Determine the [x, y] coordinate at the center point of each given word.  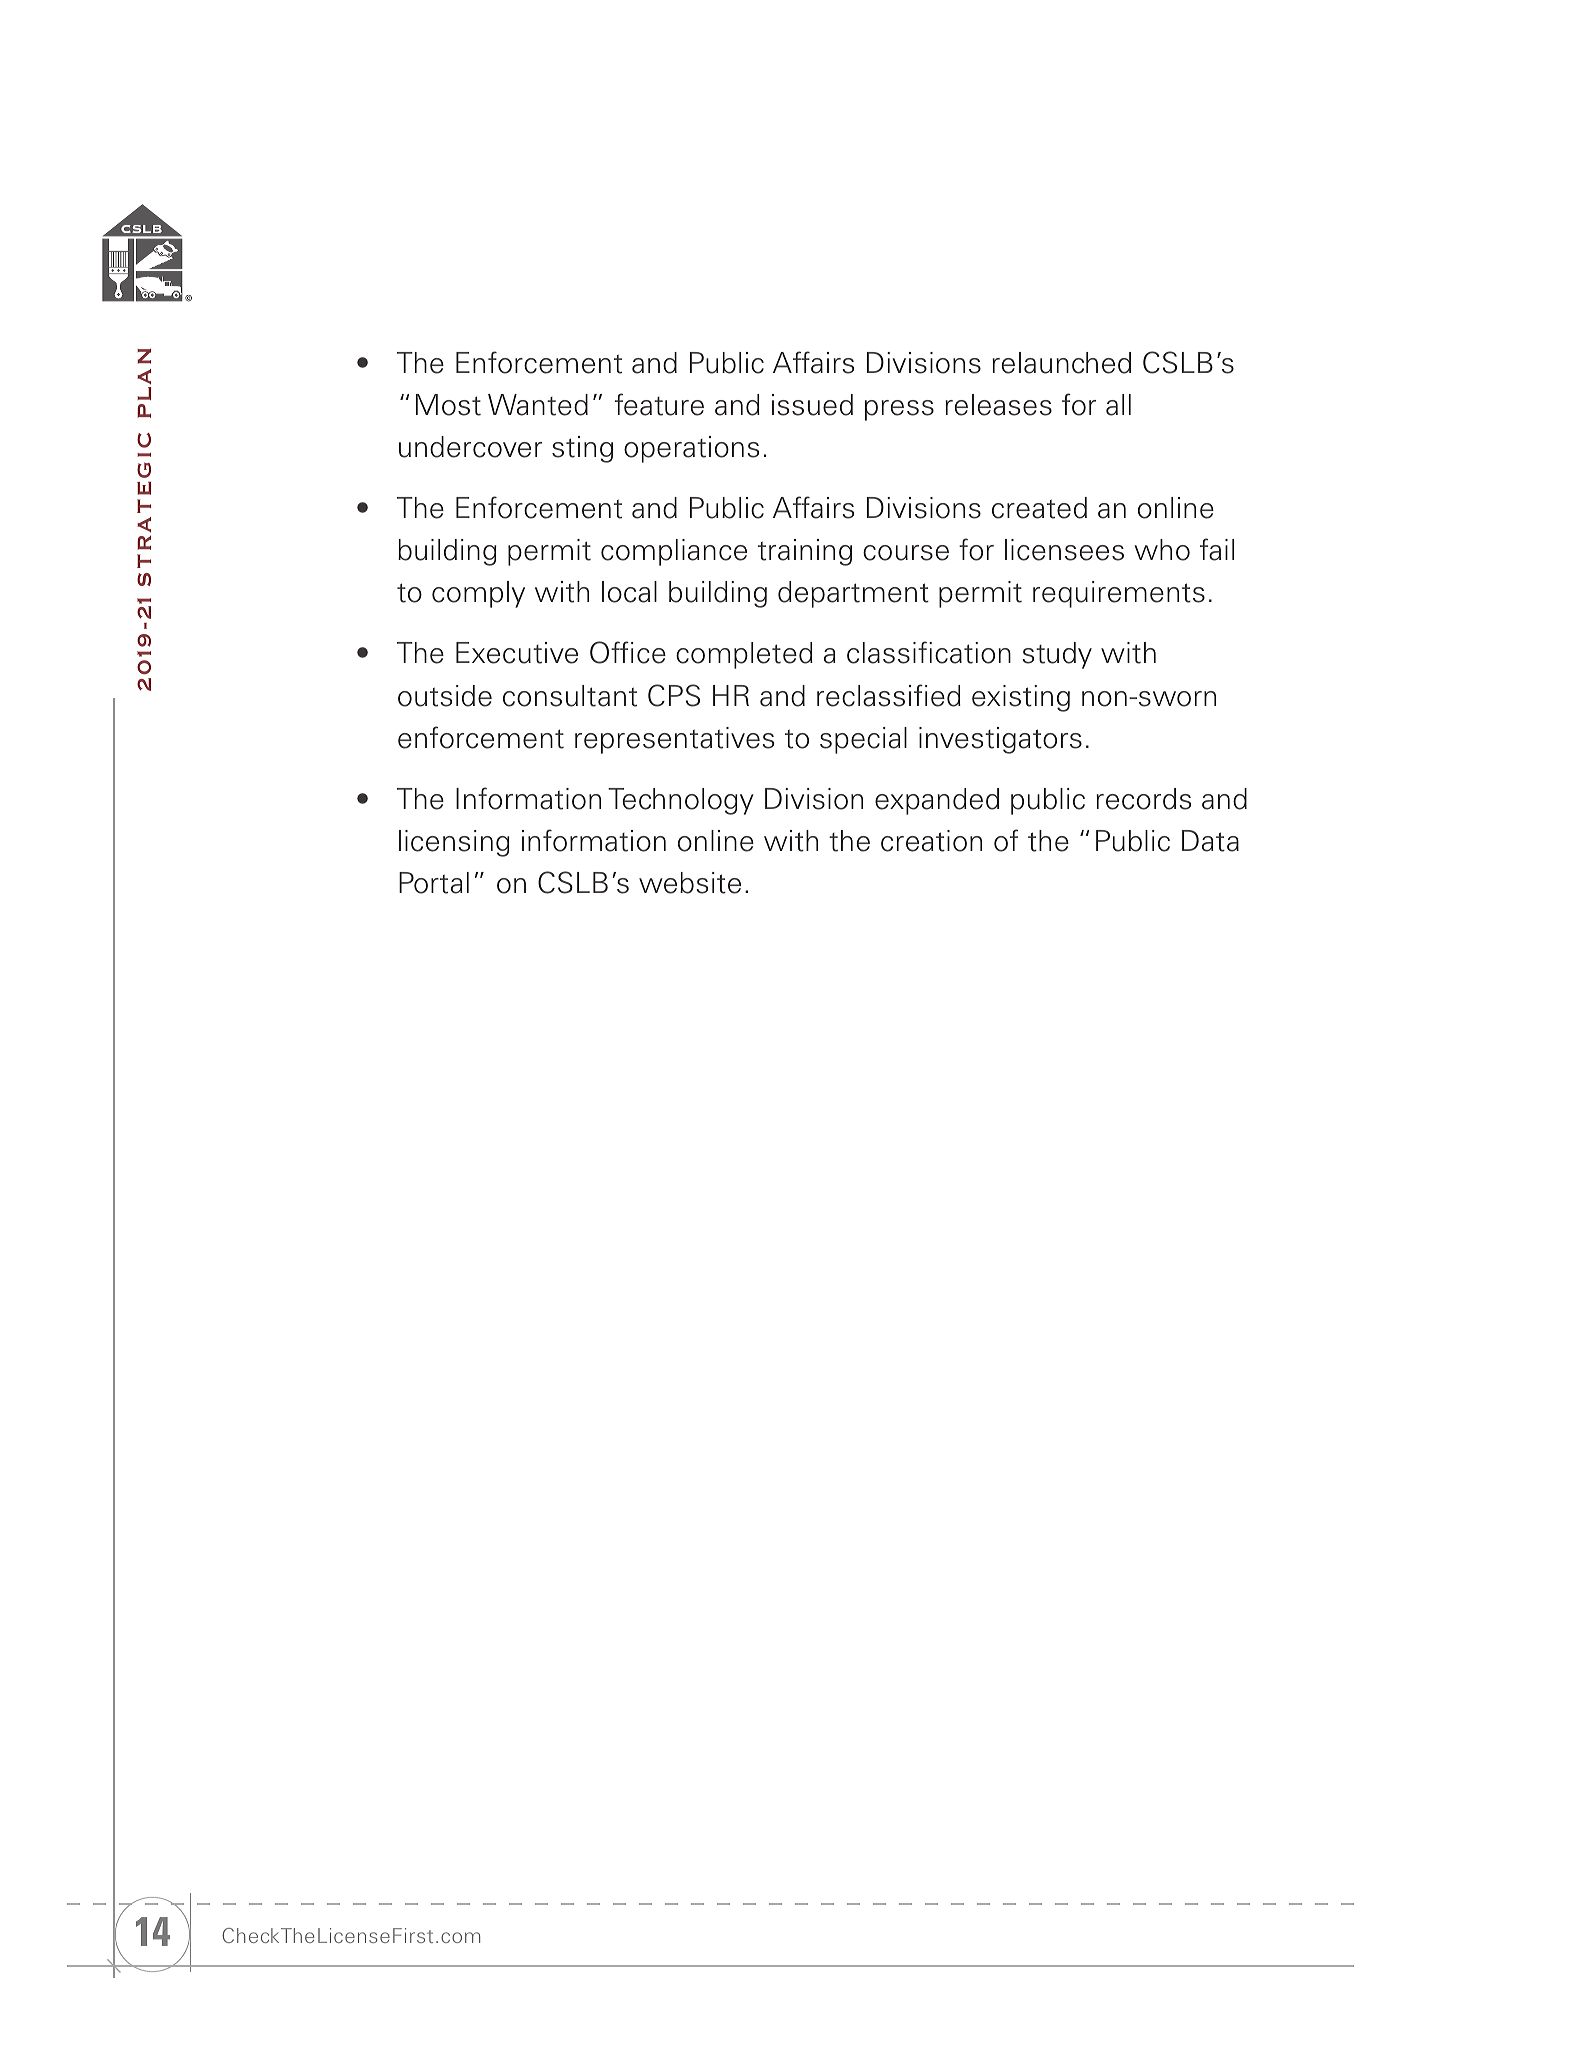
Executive [517, 653]
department [853, 594]
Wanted [538, 405]
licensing [454, 843]
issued [812, 405]
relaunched [1061, 363]
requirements [1119, 594]
